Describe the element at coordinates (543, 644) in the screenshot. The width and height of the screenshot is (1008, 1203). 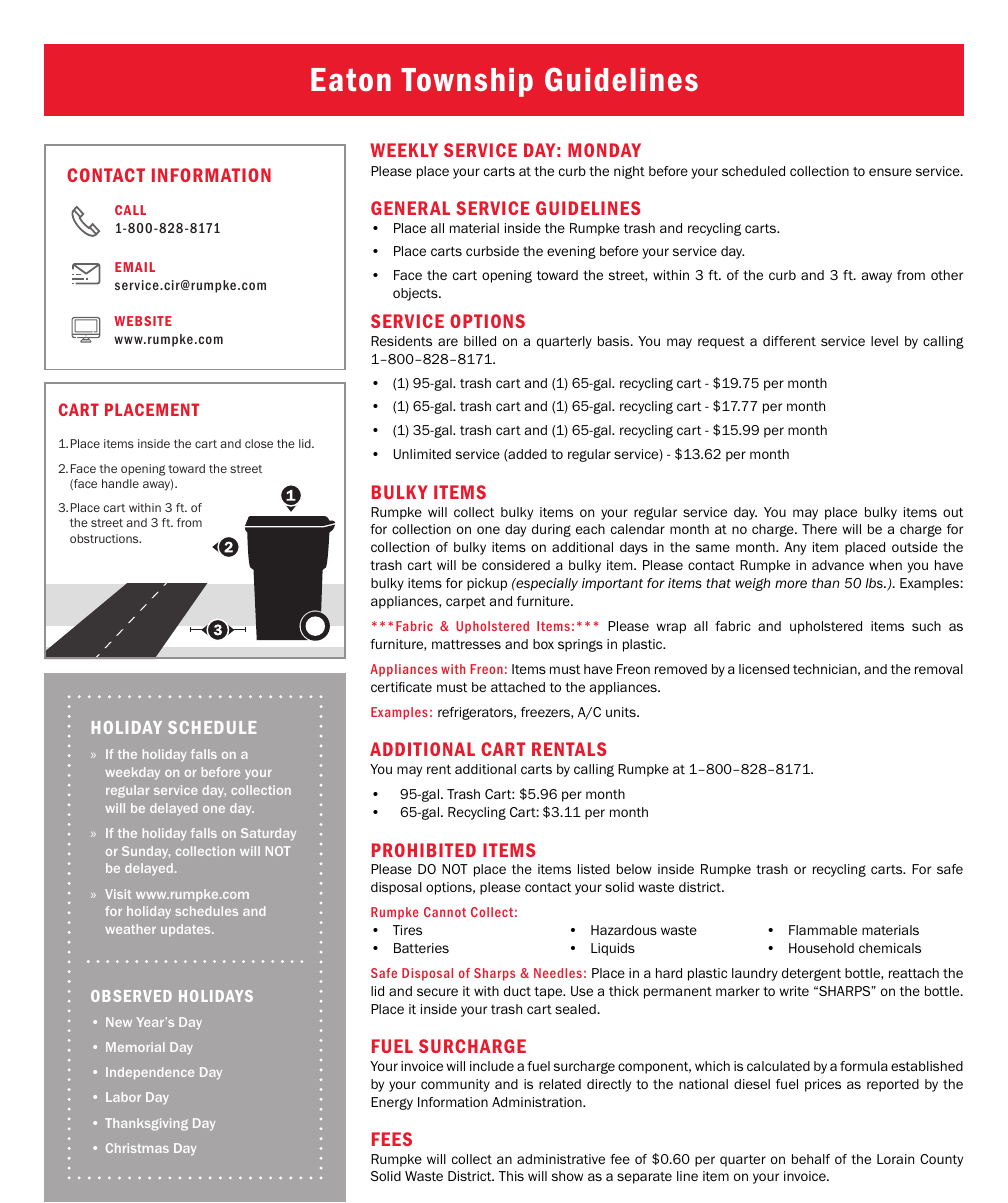
I see `box` at that location.
